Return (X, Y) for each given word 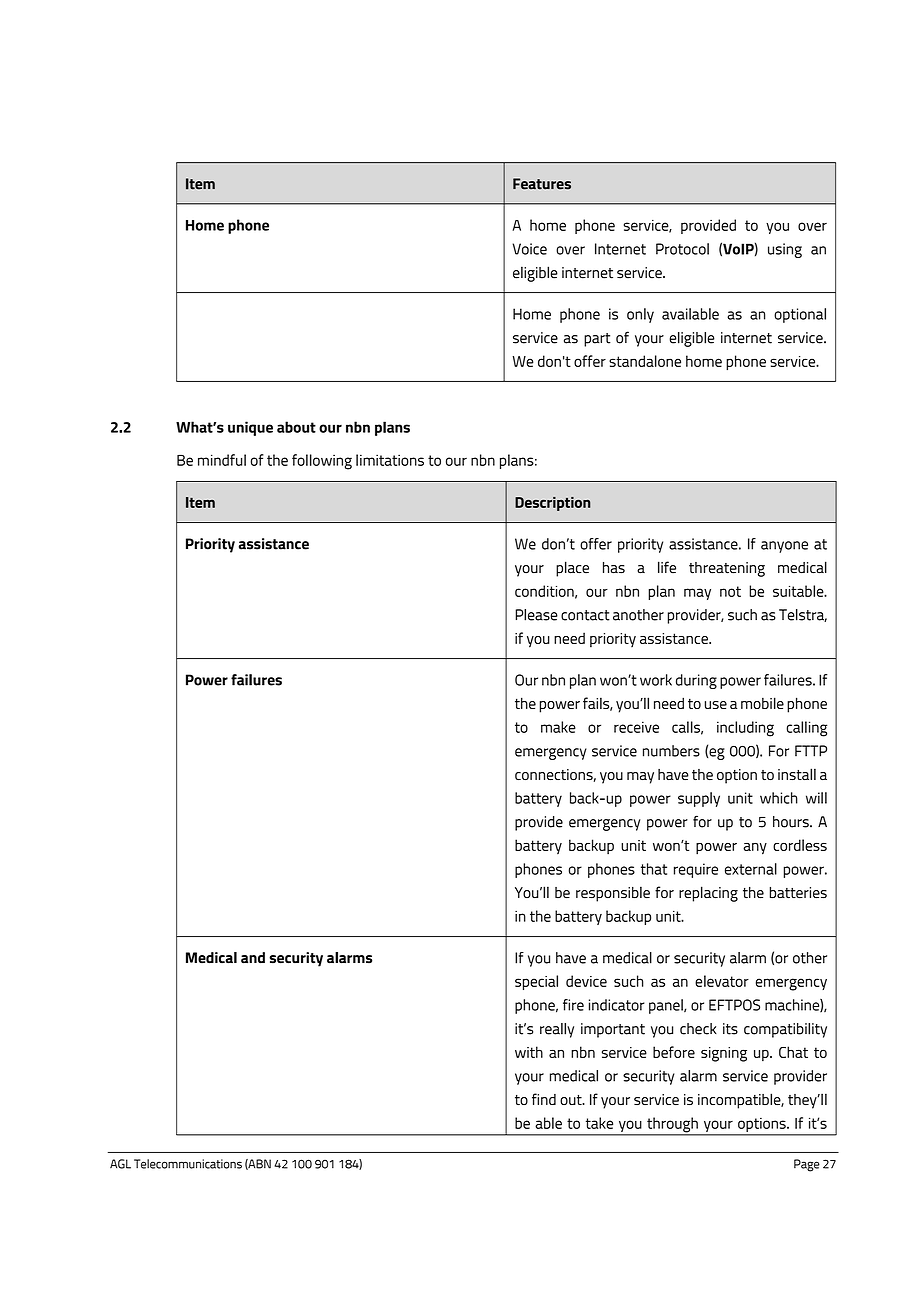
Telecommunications (188, 1164)
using (785, 250)
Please (536, 615)
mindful (222, 460)
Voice (529, 249)
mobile (762, 703)
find (544, 1099)
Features (542, 184)
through (672, 1126)
